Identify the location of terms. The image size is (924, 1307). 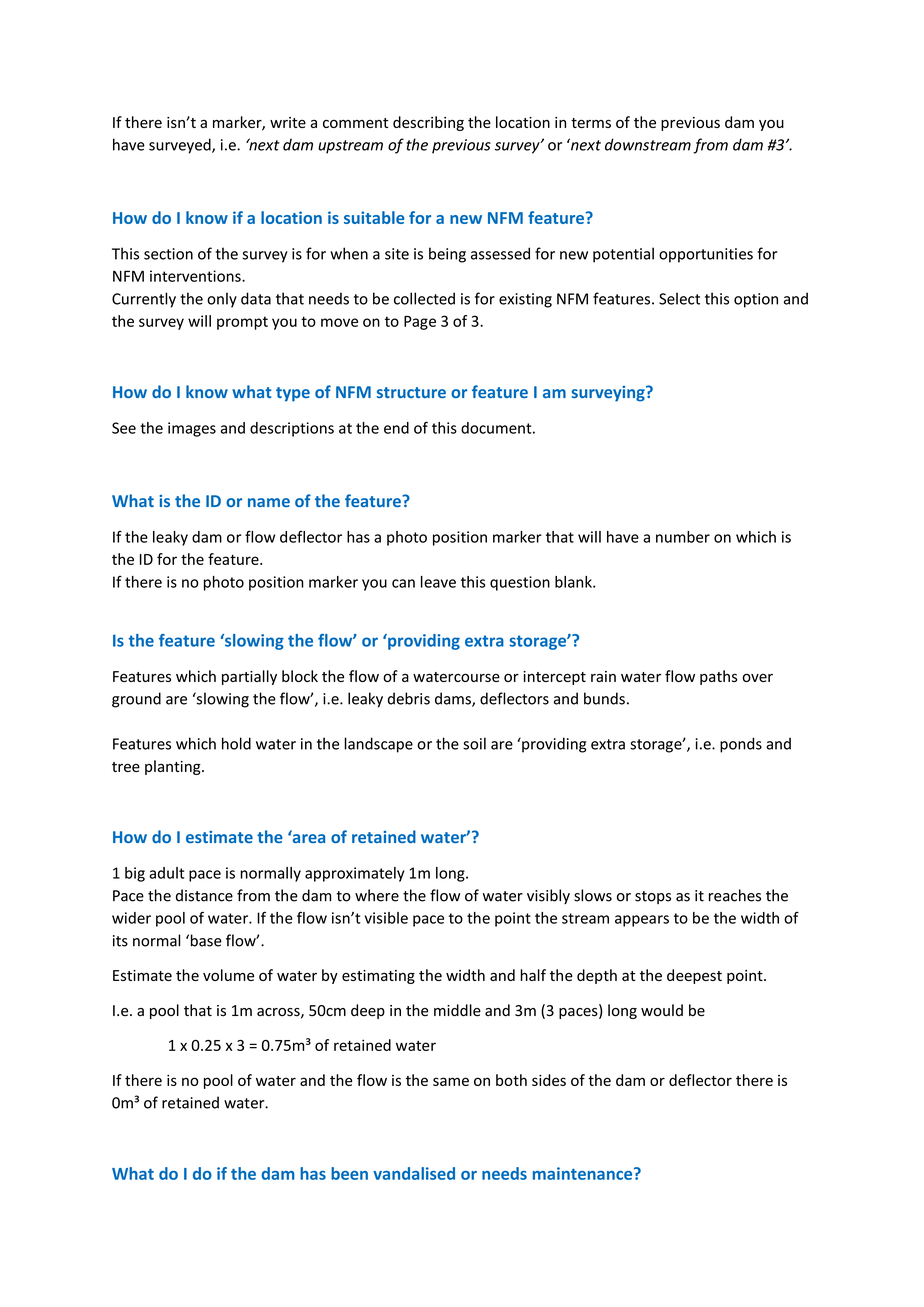
(591, 123).
